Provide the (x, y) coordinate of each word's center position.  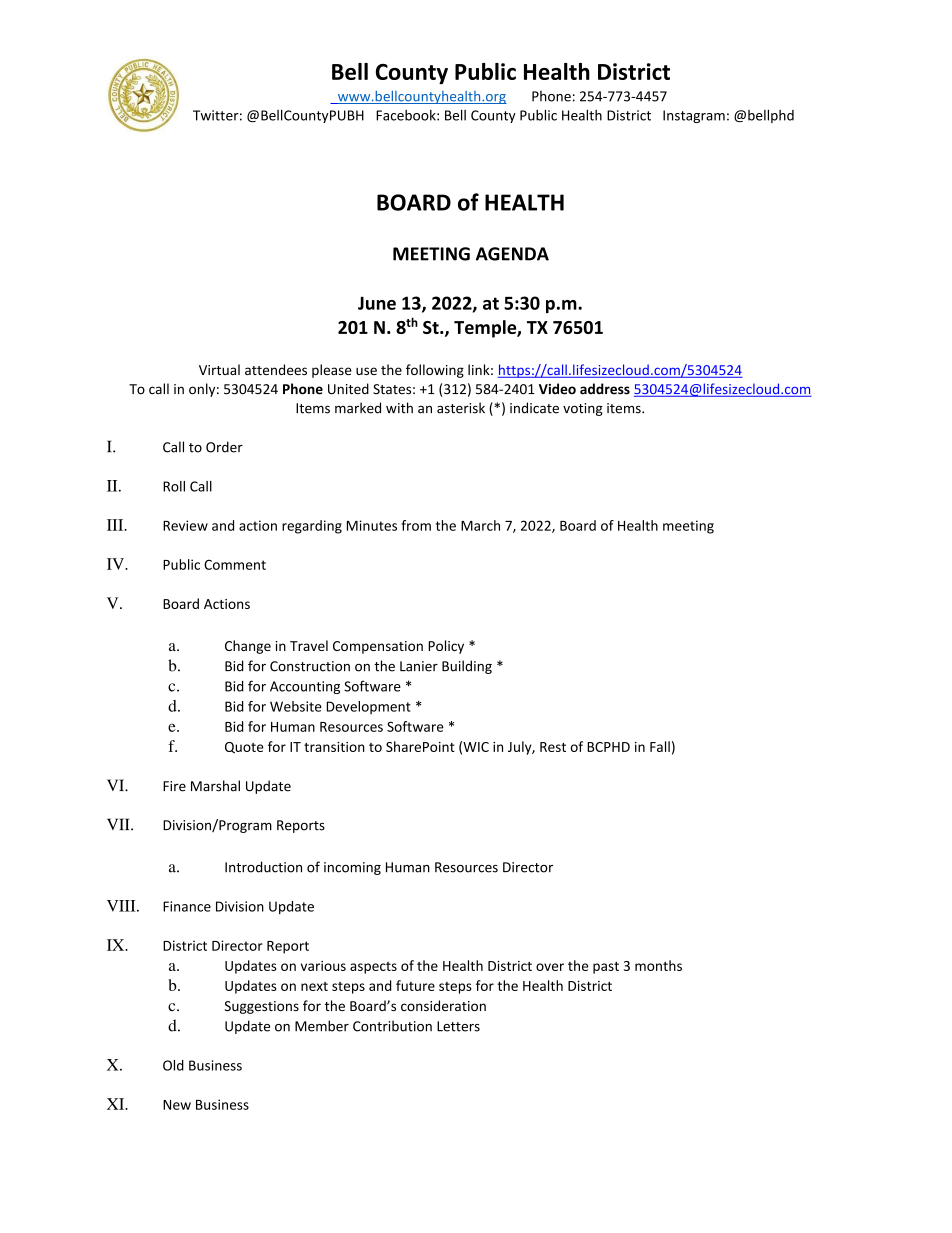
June (377, 303)
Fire (174, 786)
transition (334, 747)
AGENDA (512, 254)
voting (583, 409)
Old (173, 1065)
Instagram (694, 116)
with (399, 408)
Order (224, 447)
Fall (660, 746)
